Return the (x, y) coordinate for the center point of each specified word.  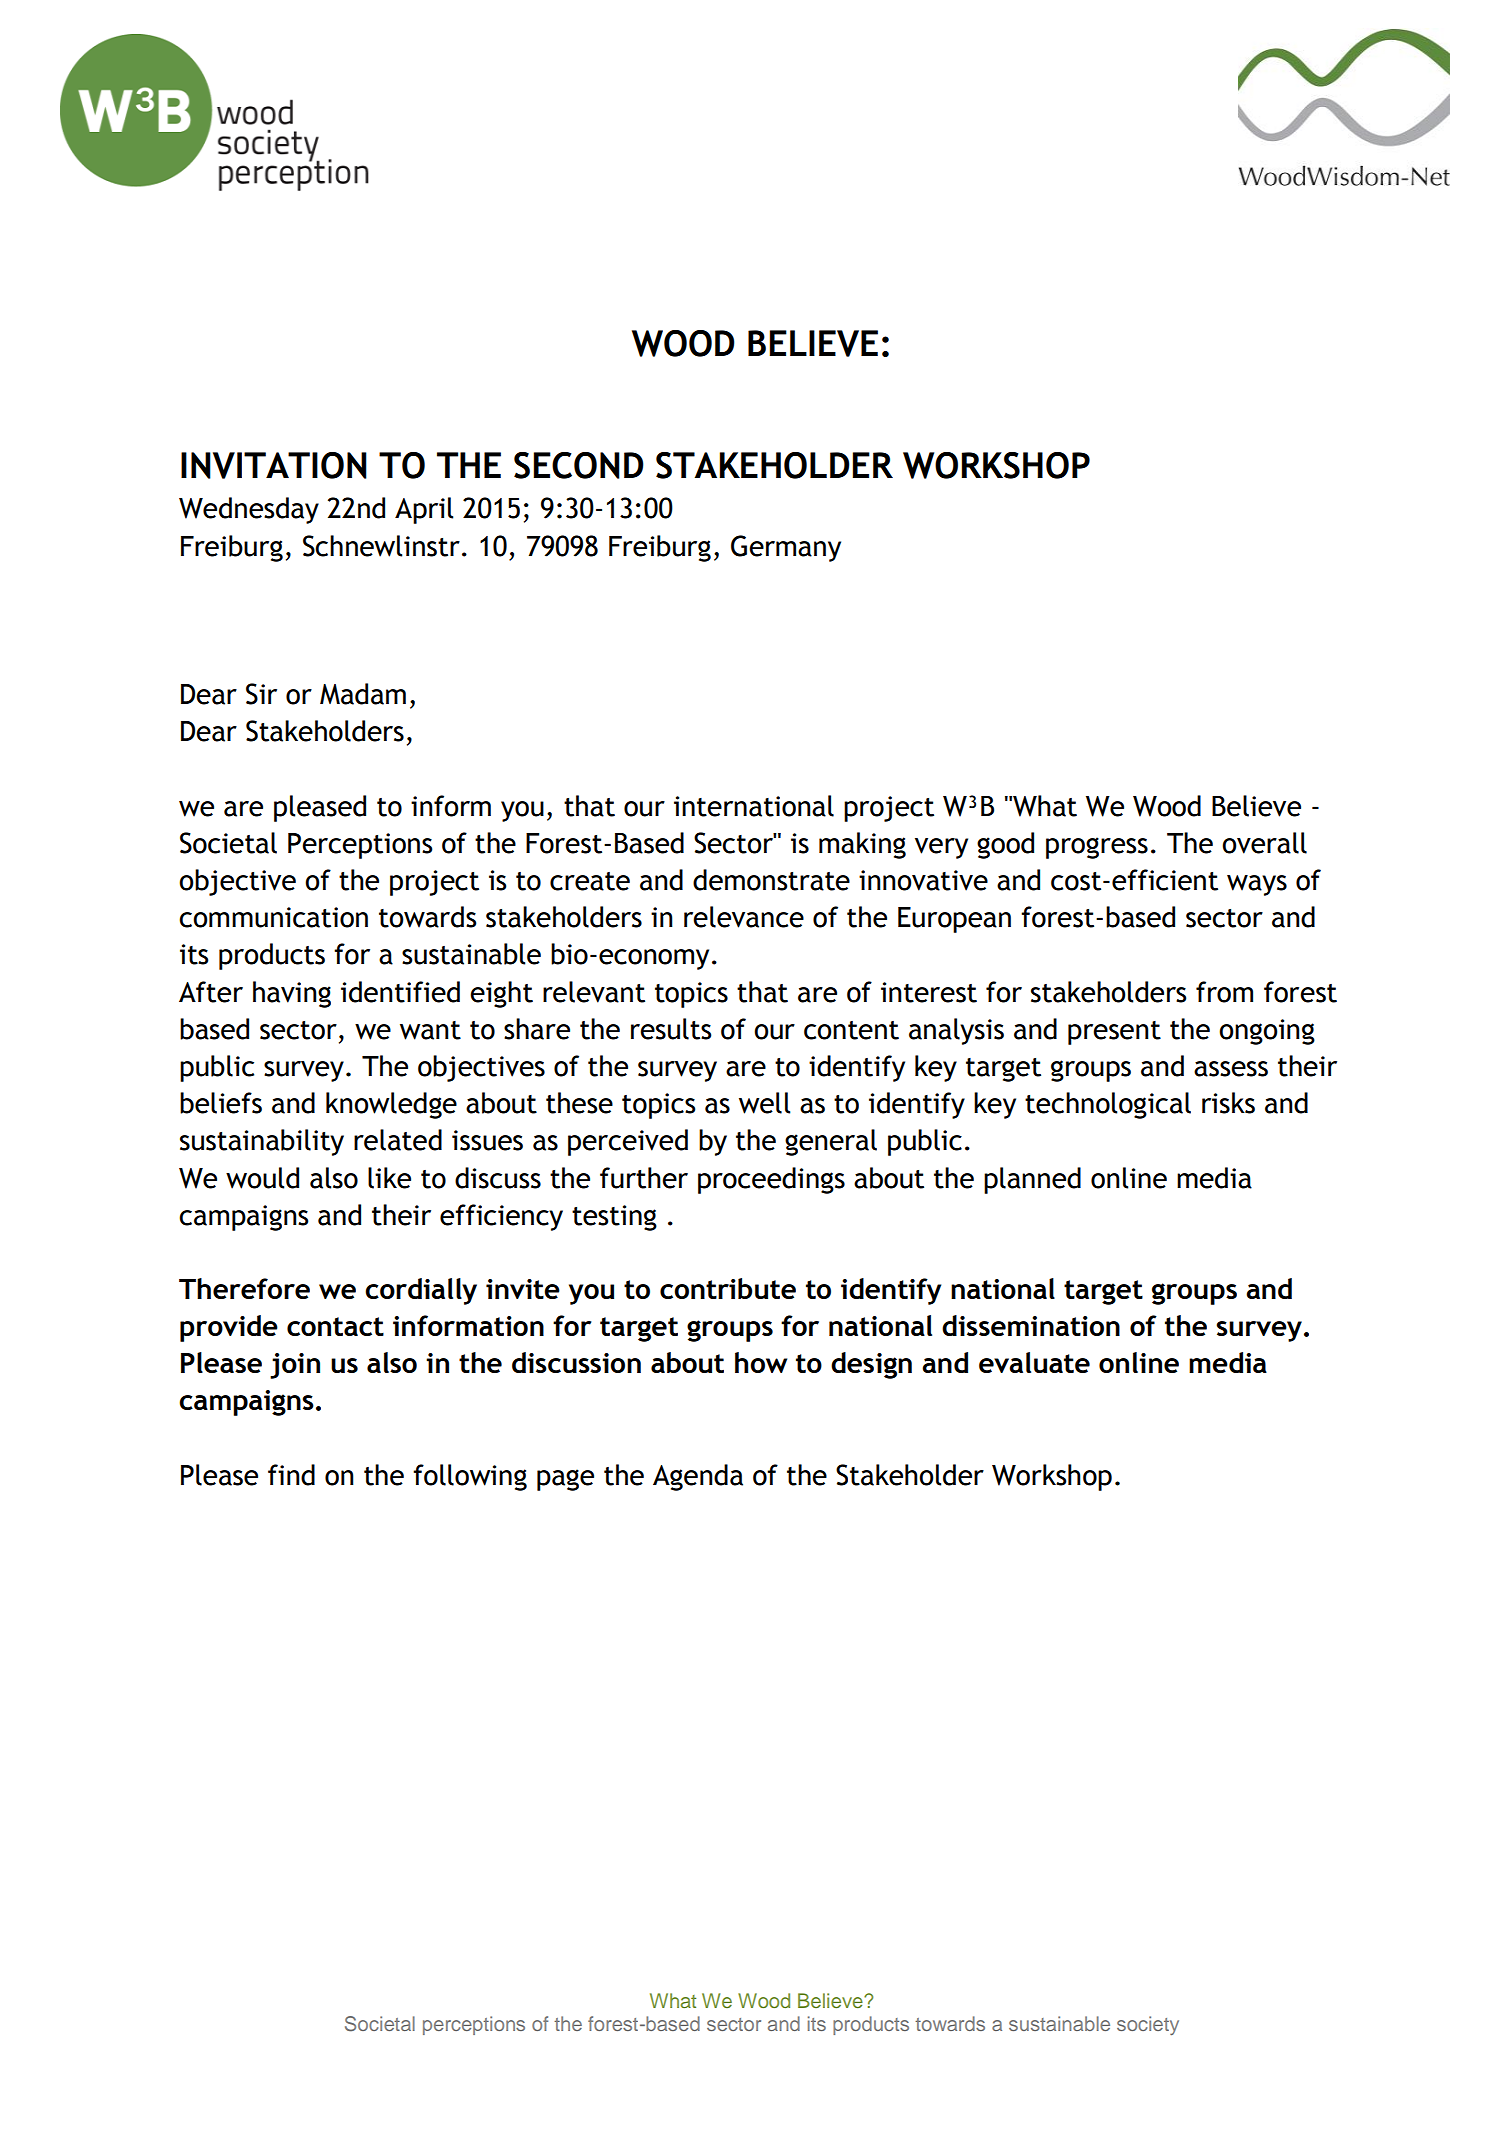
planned (1032, 1180)
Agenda (698, 1477)
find (291, 1475)
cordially (421, 1291)
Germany (786, 548)
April (424, 510)
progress (1097, 848)
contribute (728, 1288)
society (1148, 2025)
